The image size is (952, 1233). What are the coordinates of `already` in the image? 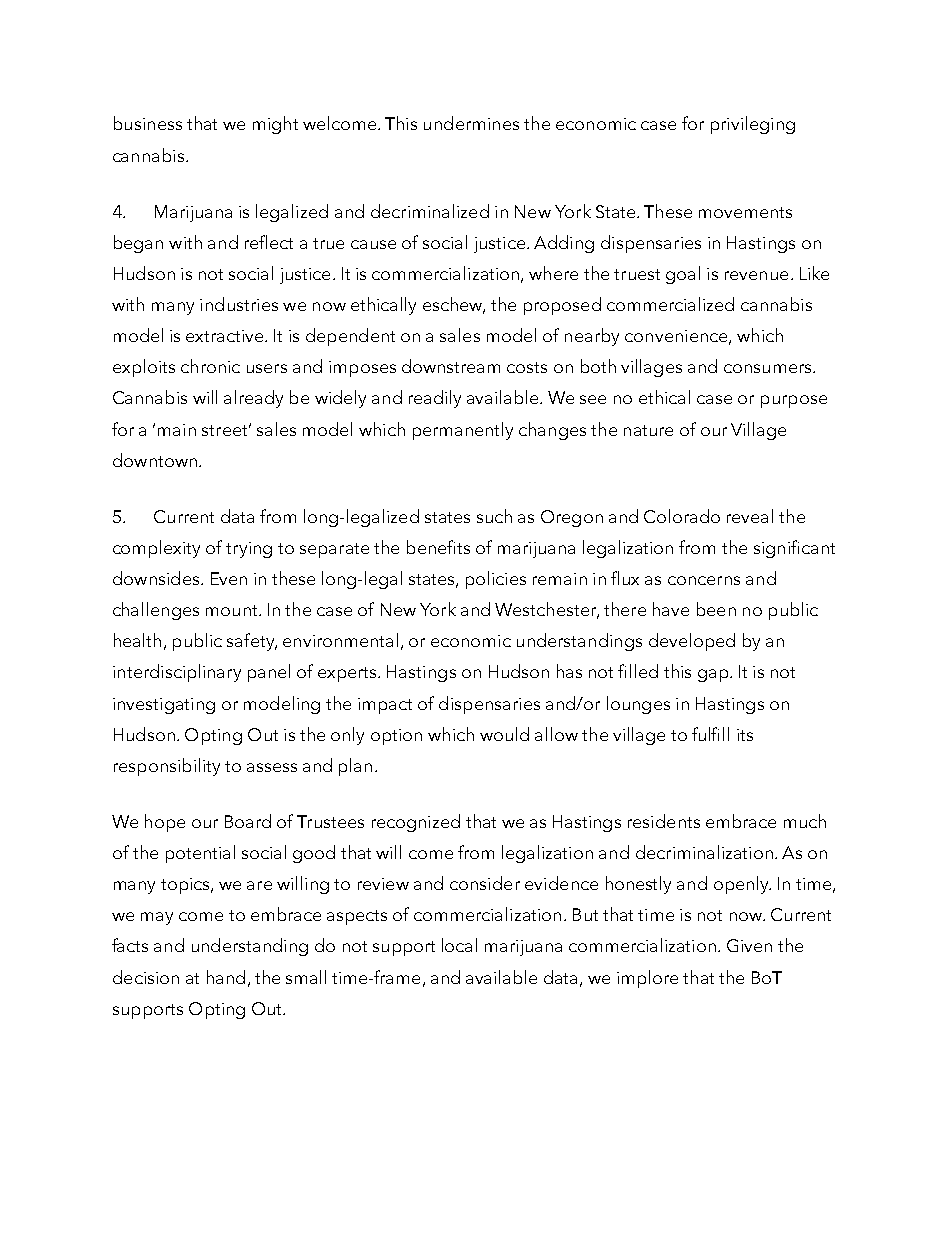 It's located at (253, 399).
